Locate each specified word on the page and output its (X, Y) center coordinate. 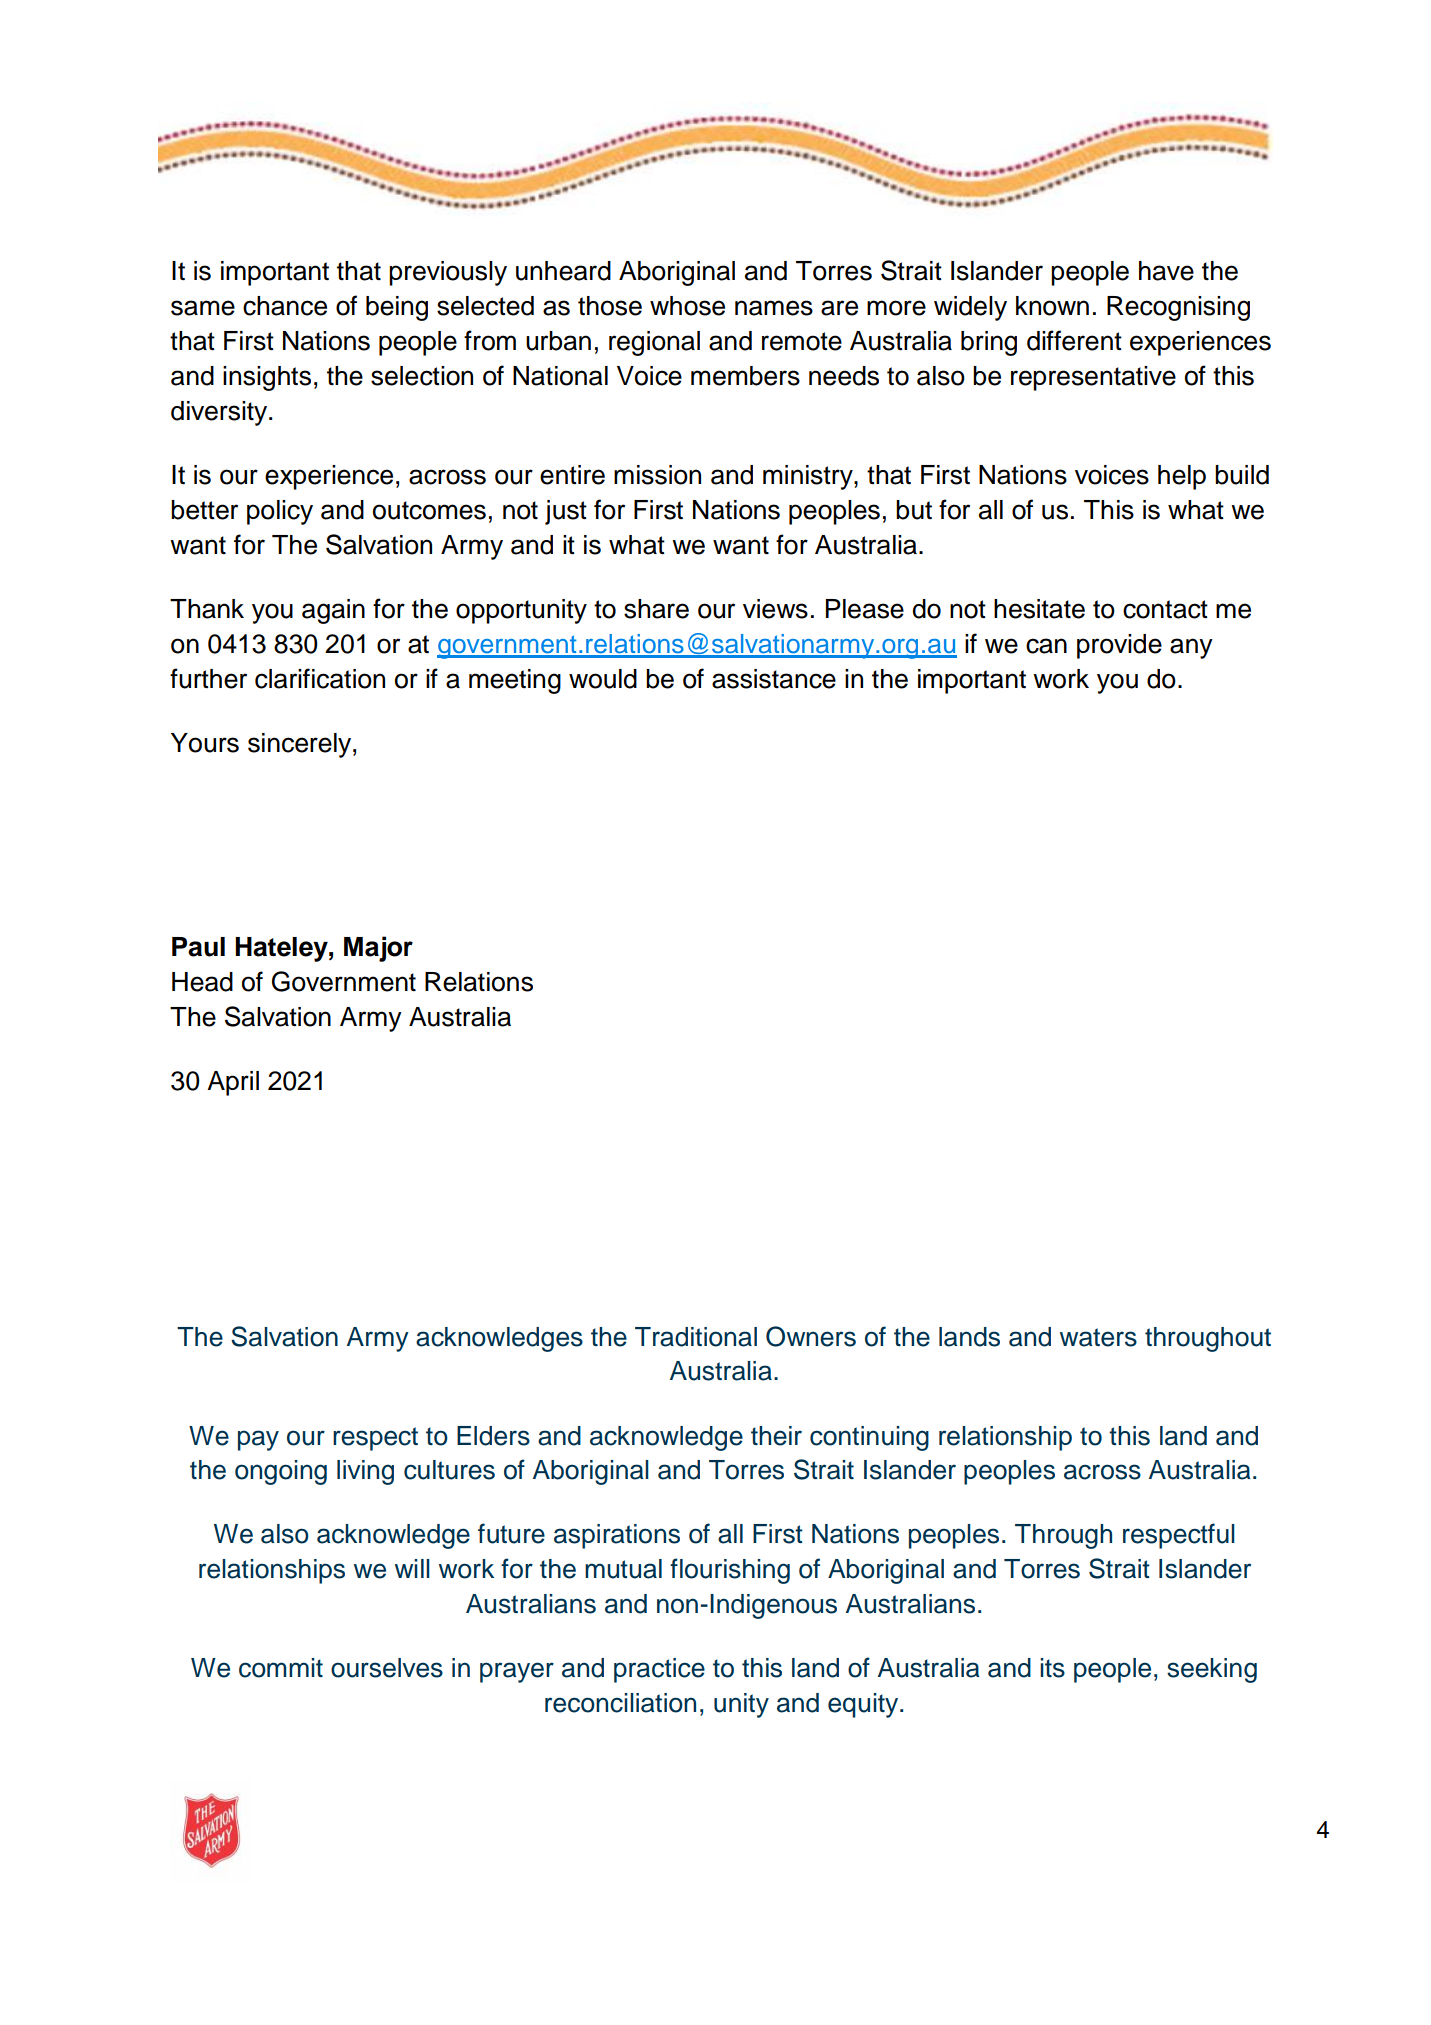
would (603, 679)
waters (1098, 1337)
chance (285, 306)
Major (378, 949)
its (1052, 1668)
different (1074, 340)
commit (281, 1668)
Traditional (696, 1337)
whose (687, 306)
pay (258, 1440)
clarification (320, 678)
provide (1119, 646)
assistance (774, 679)
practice (659, 1670)
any (1191, 648)
